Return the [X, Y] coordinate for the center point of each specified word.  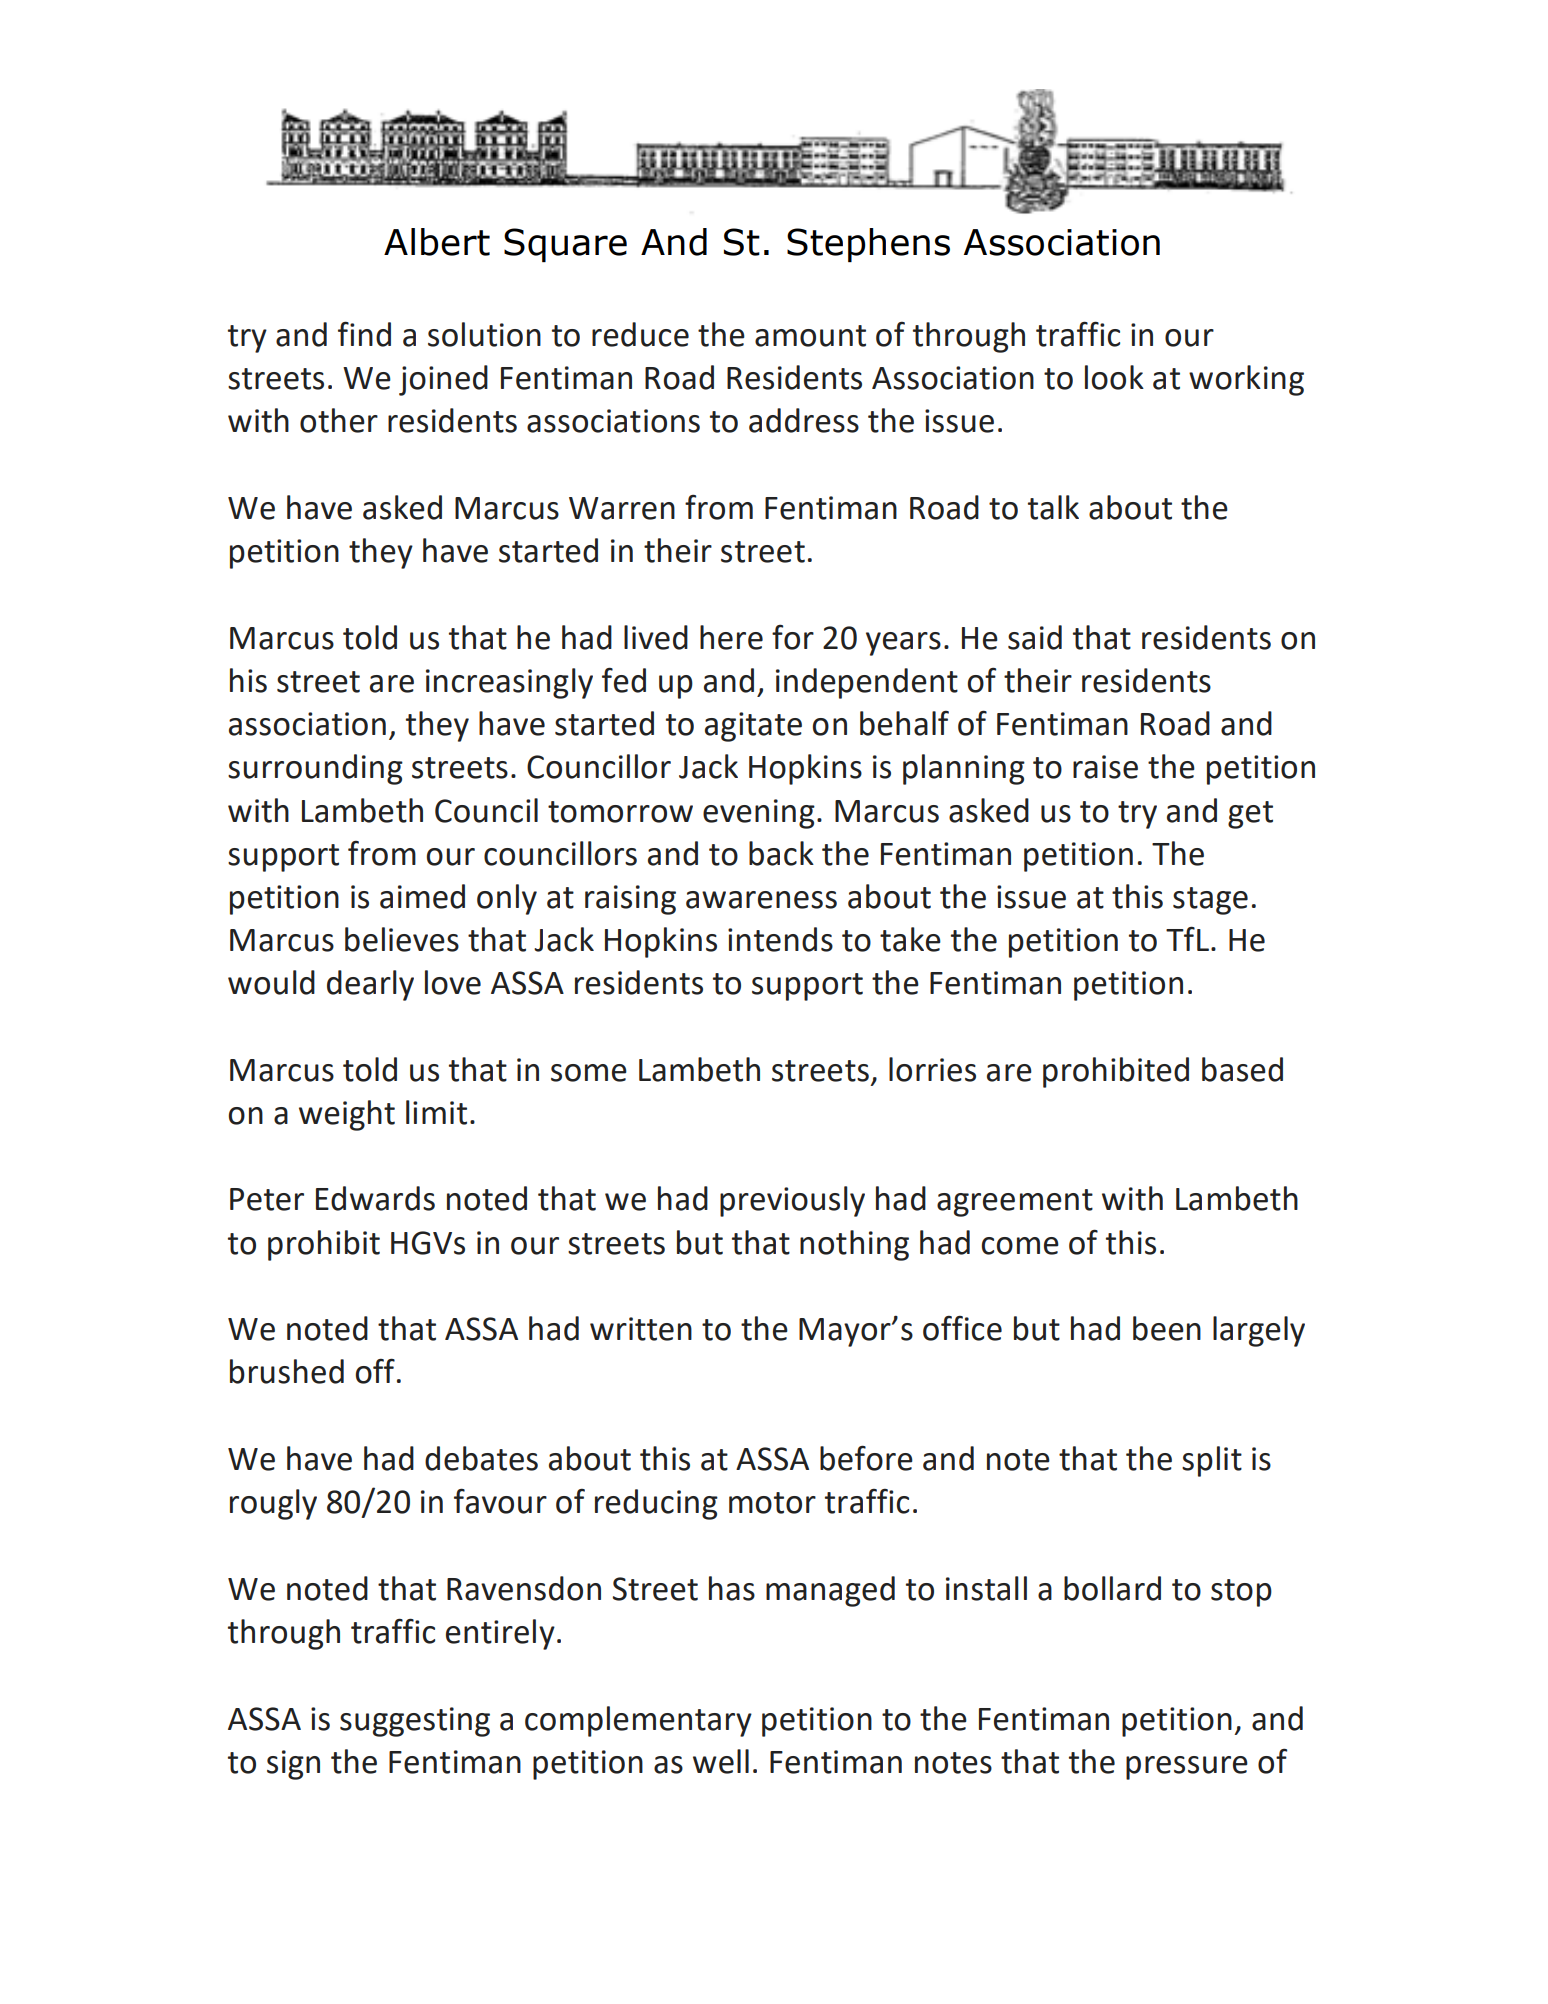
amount [810, 336]
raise [1105, 767]
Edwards [375, 1198]
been [1167, 1328]
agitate [753, 727]
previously [792, 1201]
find [364, 334]
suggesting [415, 1722]
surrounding [315, 769]
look [1114, 377]
